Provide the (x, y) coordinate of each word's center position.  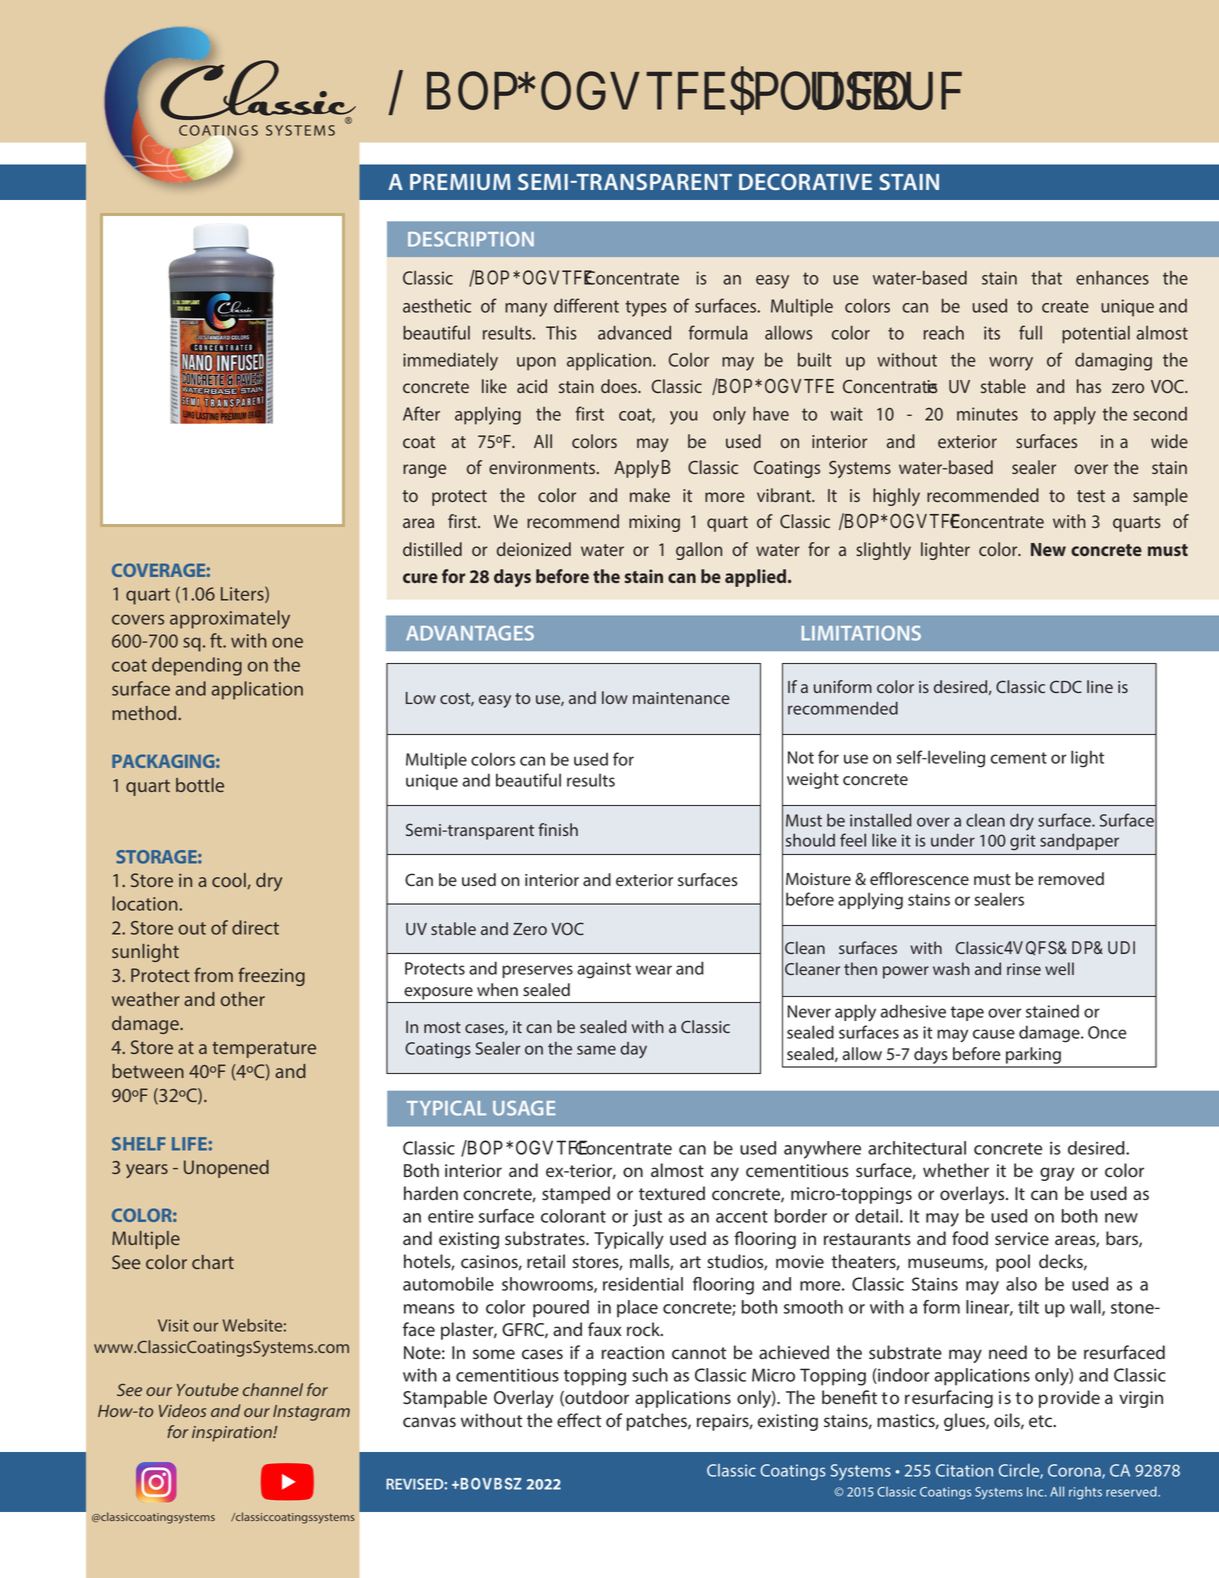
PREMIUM (460, 182)
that (1046, 277)
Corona (1075, 1471)
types (646, 308)
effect (579, 1420)
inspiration (233, 1434)
